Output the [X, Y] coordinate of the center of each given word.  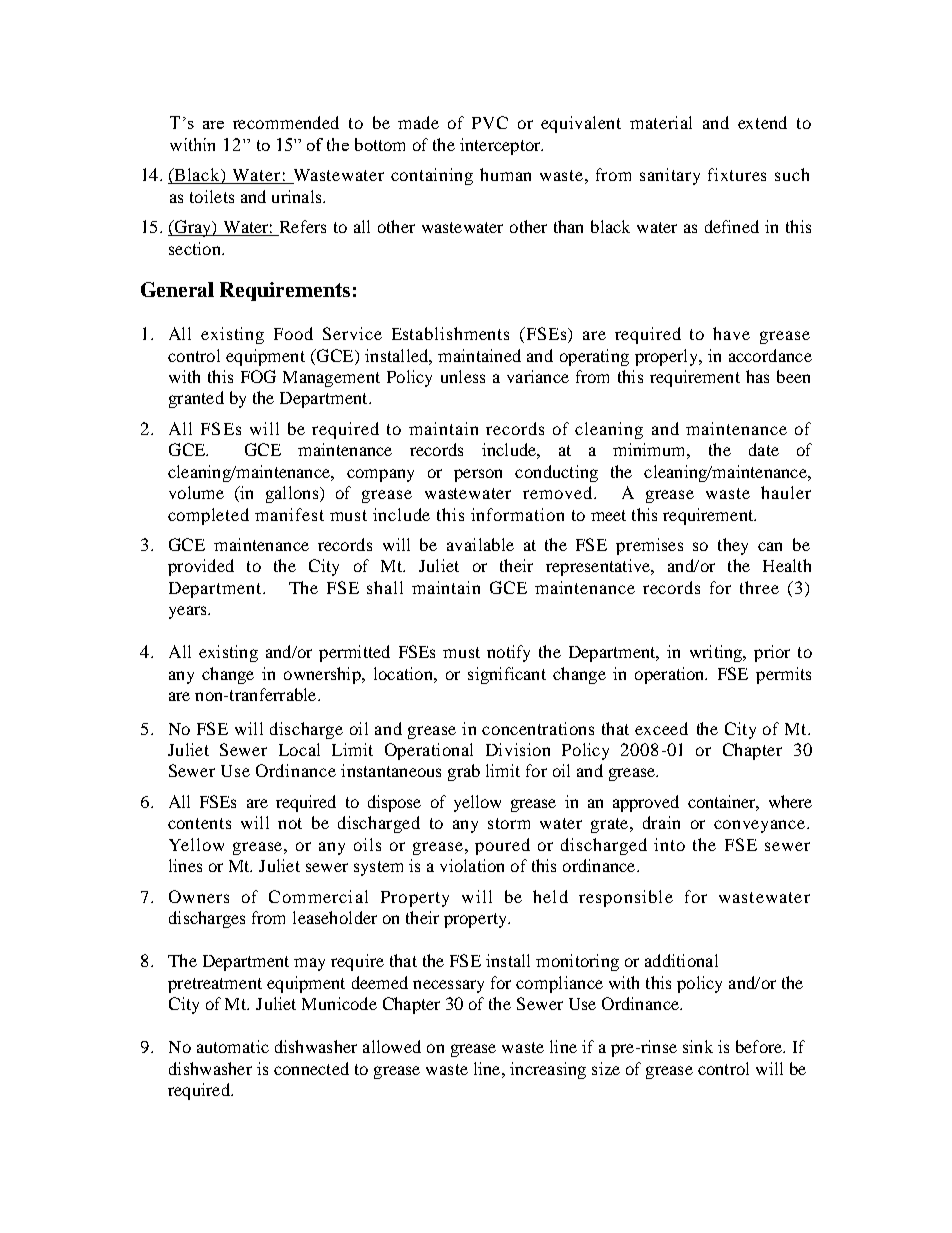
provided [201, 567]
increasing [548, 1070]
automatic [233, 1046]
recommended [286, 122]
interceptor [501, 146]
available [480, 544]
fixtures [737, 174]
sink [698, 1046]
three [759, 587]
